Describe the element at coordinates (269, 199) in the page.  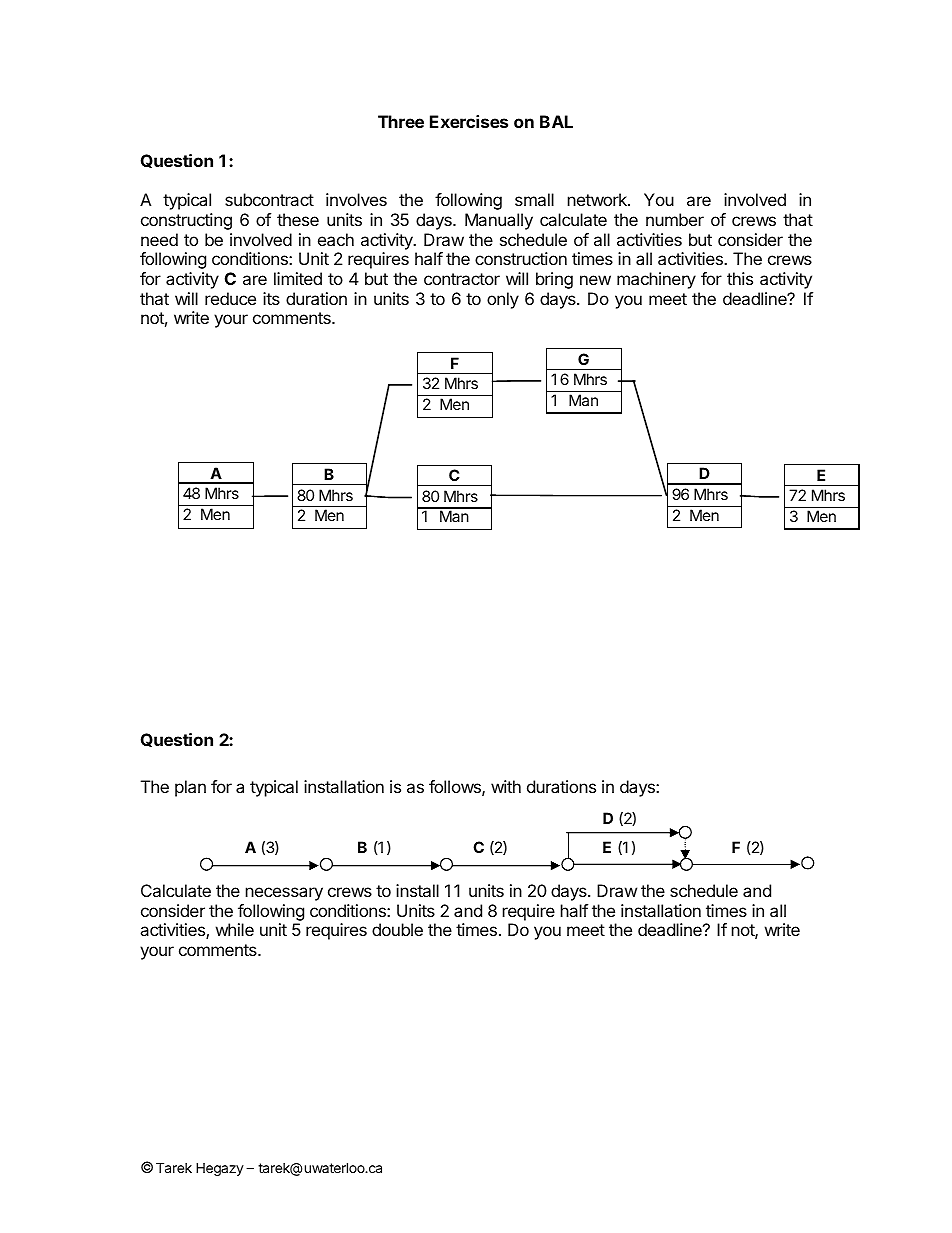
I see `subcontract` at that location.
